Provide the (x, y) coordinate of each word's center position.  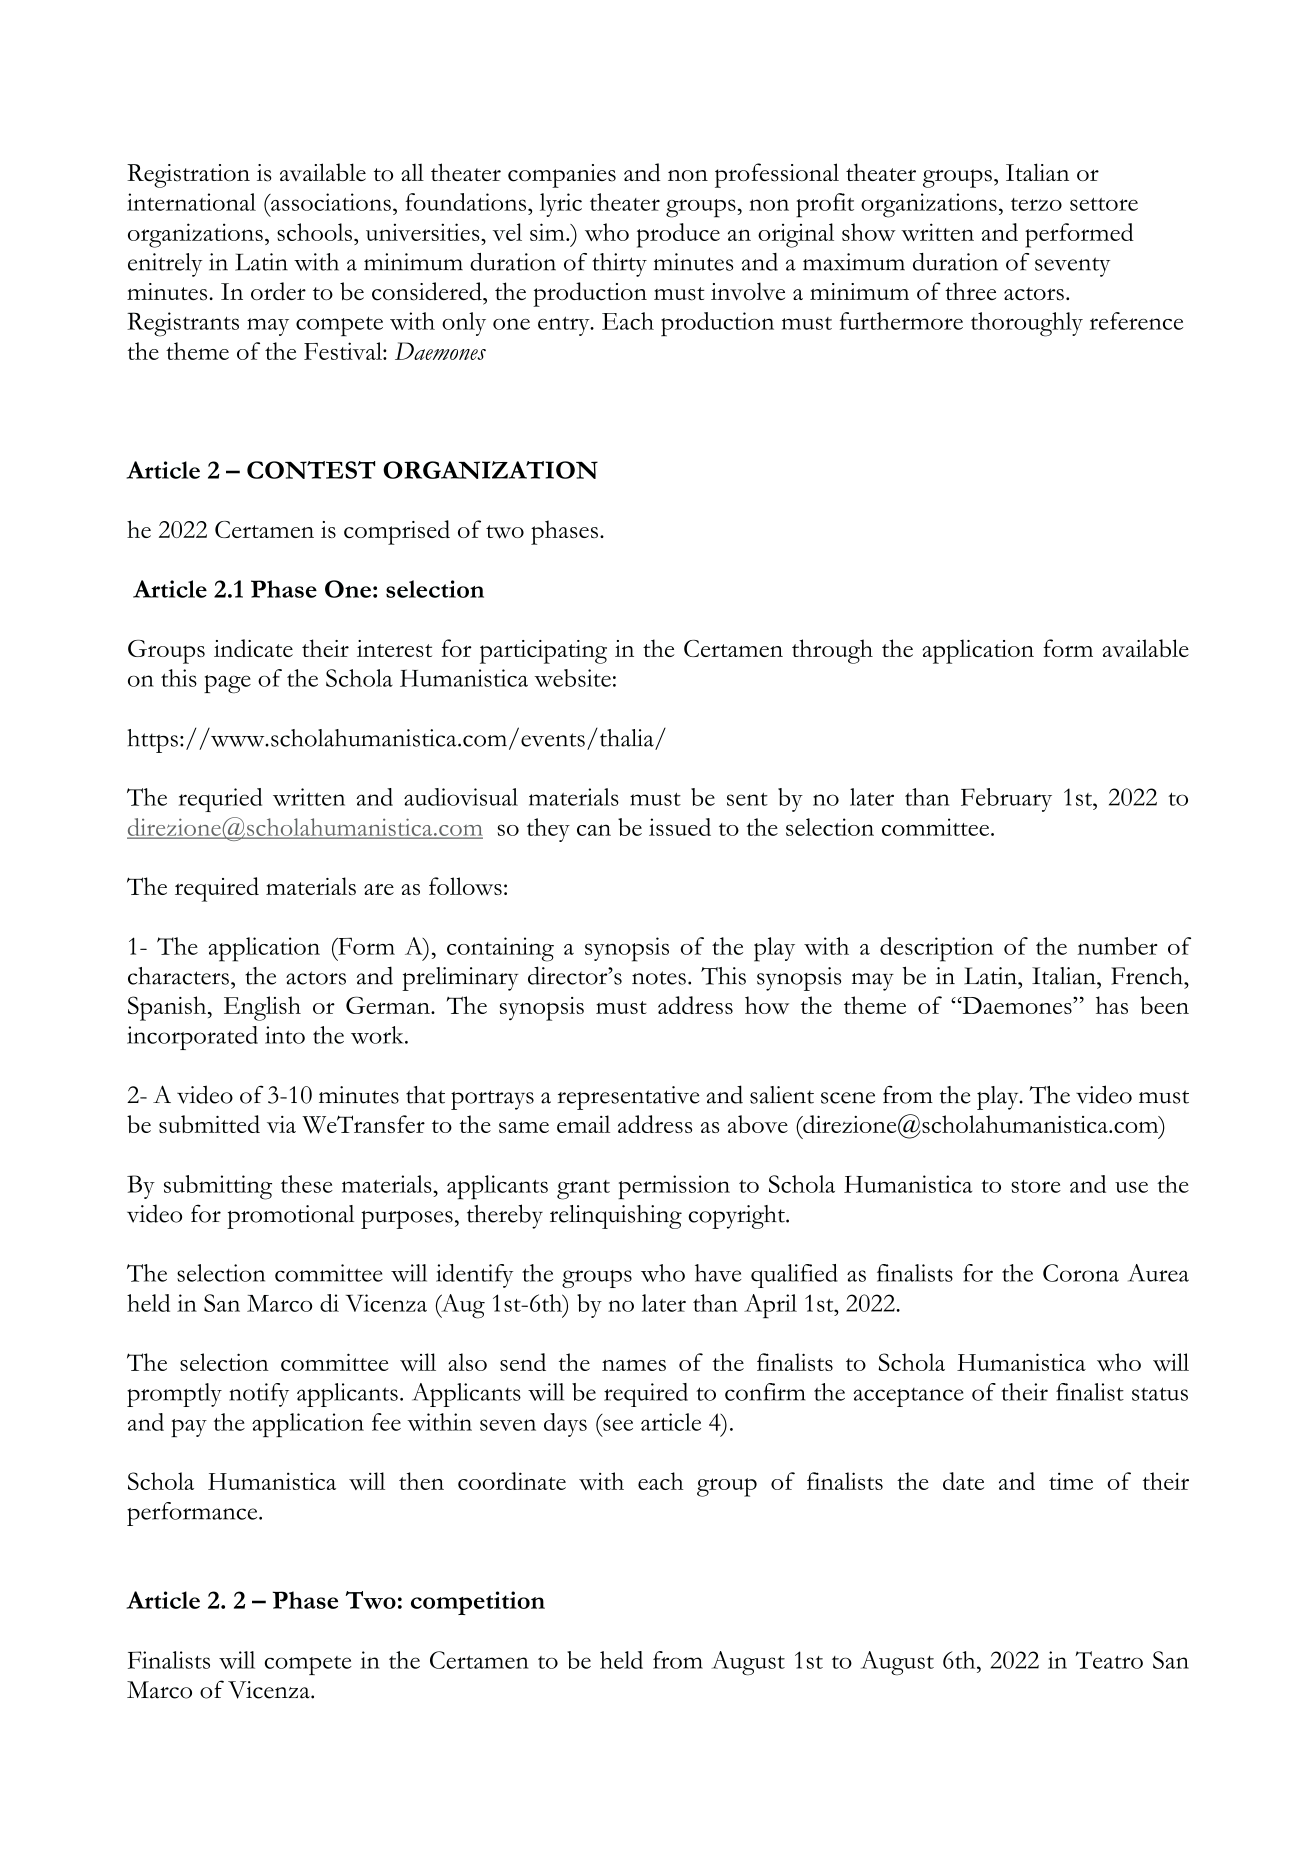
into (285, 1035)
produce (678, 235)
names (634, 1365)
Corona (1081, 1273)
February (1006, 800)
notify (259, 1395)
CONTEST (311, 470)
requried (220, 800)
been (1164, 1005)
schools (314, 232)
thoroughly (1027, 324)
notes (659, 978)
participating (543, 652)
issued (680, 827)
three (970, 291)
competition (478, 1603)
